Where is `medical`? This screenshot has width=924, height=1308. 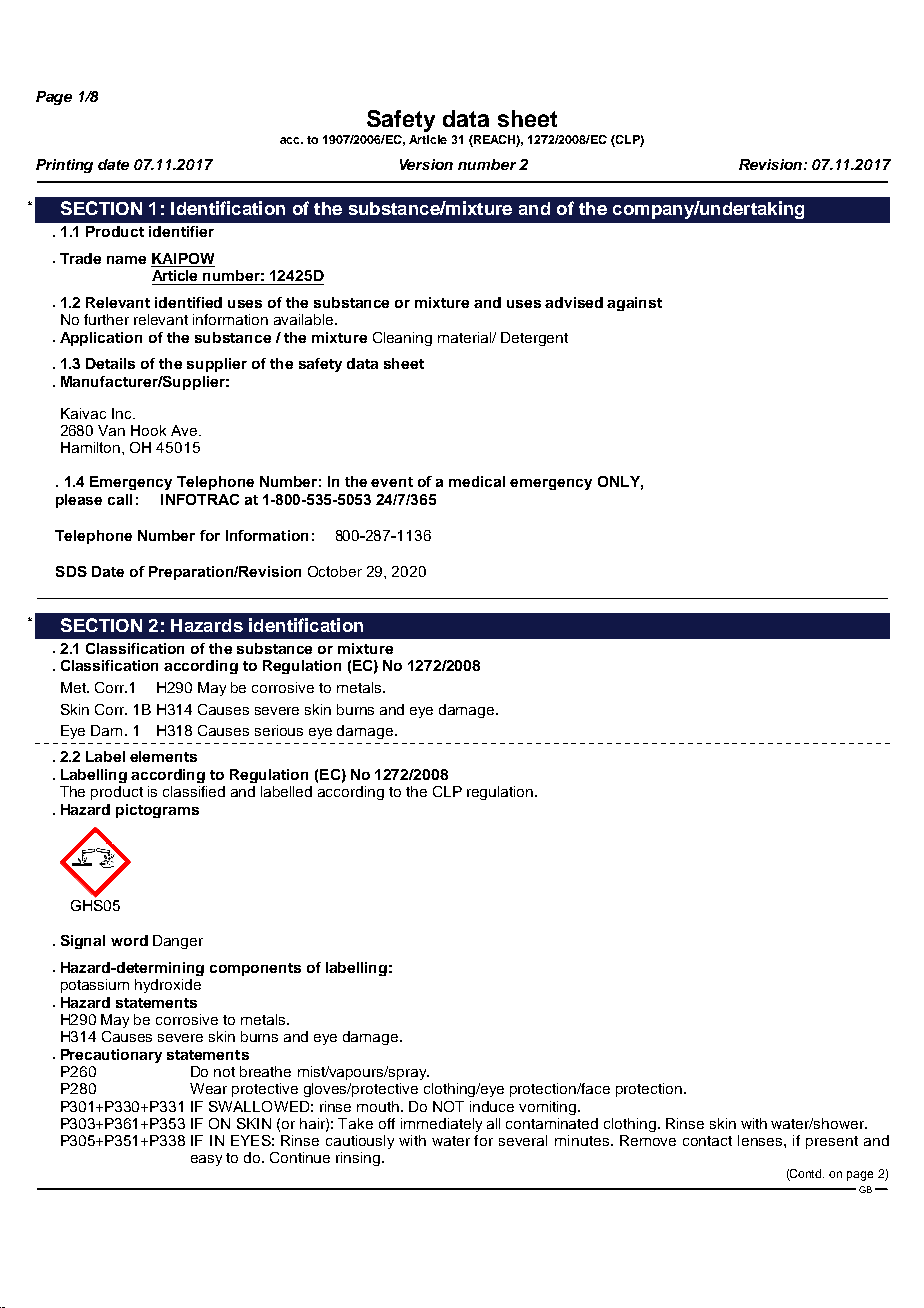
medical is located at coordinates (477, 481).
